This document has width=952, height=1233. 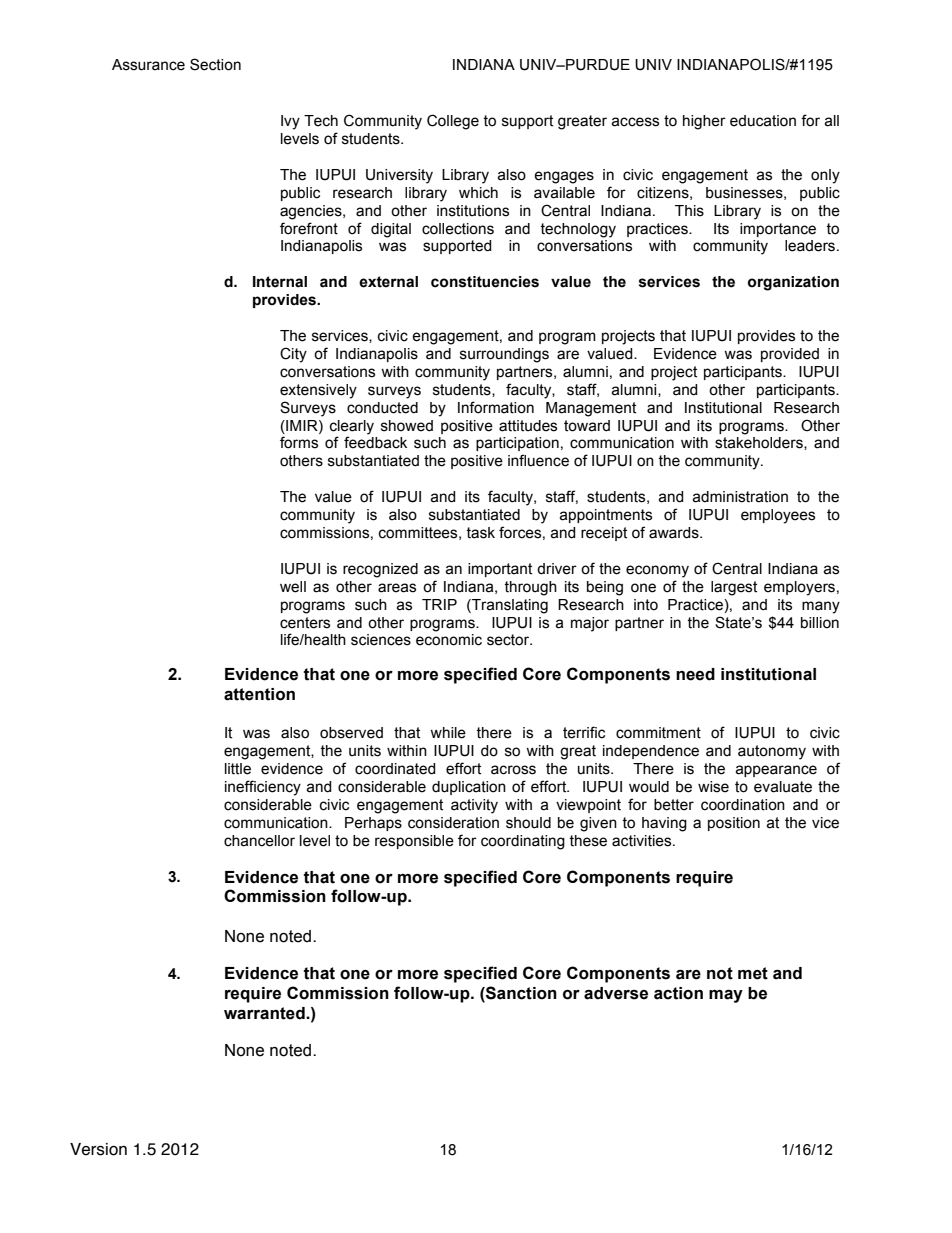 What do you see at coordinates (453, 122) in the document?
I see `College` at bounding box center [453, 122].
